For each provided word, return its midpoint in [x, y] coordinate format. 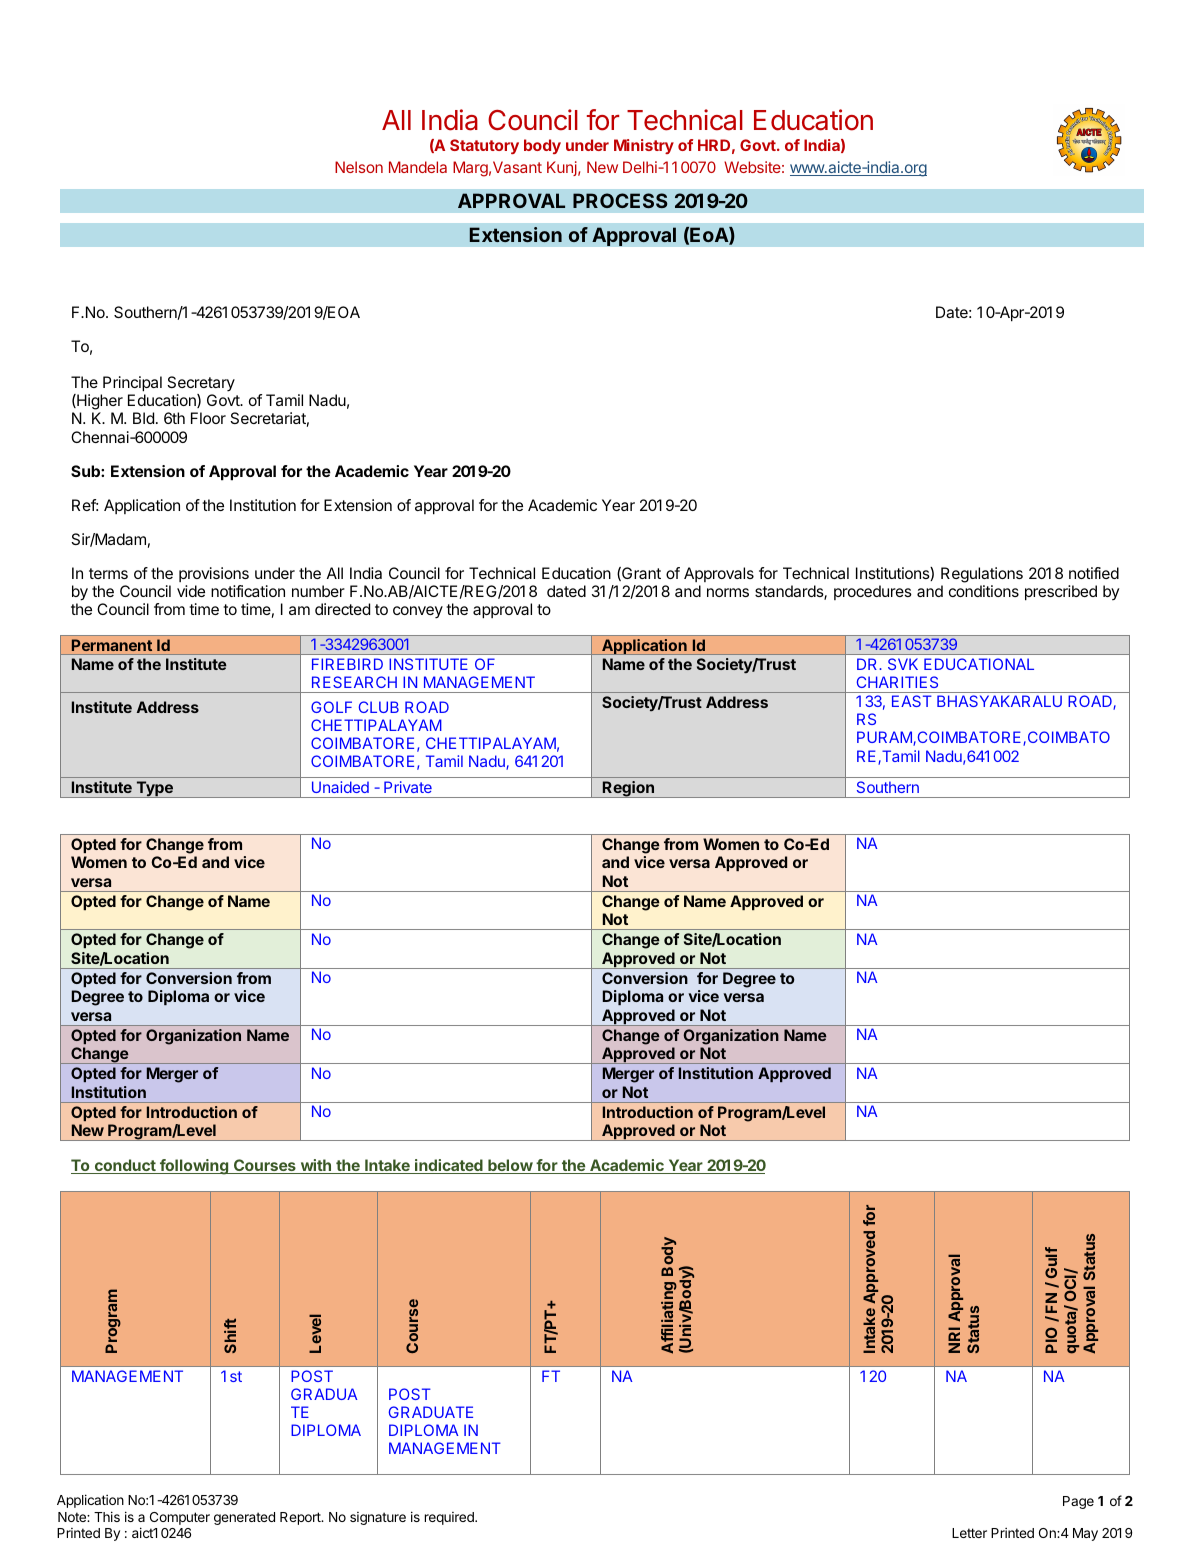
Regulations [982, 575]
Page [1078, 1502]
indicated [449, 1166]
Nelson [359, 167]
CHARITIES [897, 682]
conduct [125, 1166]
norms [728, 592]
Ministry [644, 146]
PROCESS [620, 200]
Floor [208, 418]
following [194, 1167]
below [510, 1166]
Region [629, 789]
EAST [912, 701]
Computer [180, 1518]
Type [154, 789]
